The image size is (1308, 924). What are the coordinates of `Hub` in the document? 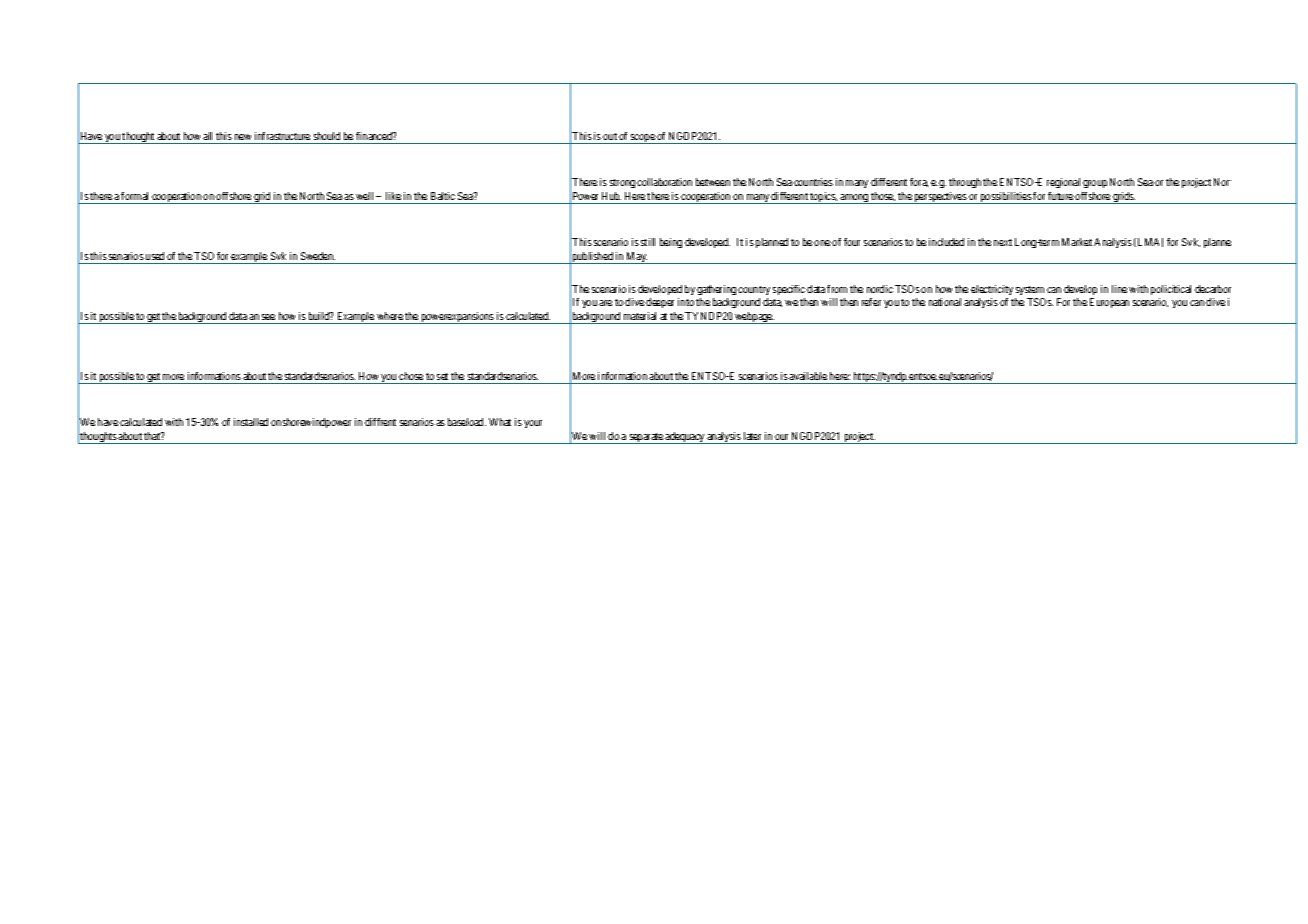 It's located at (611, 196).
